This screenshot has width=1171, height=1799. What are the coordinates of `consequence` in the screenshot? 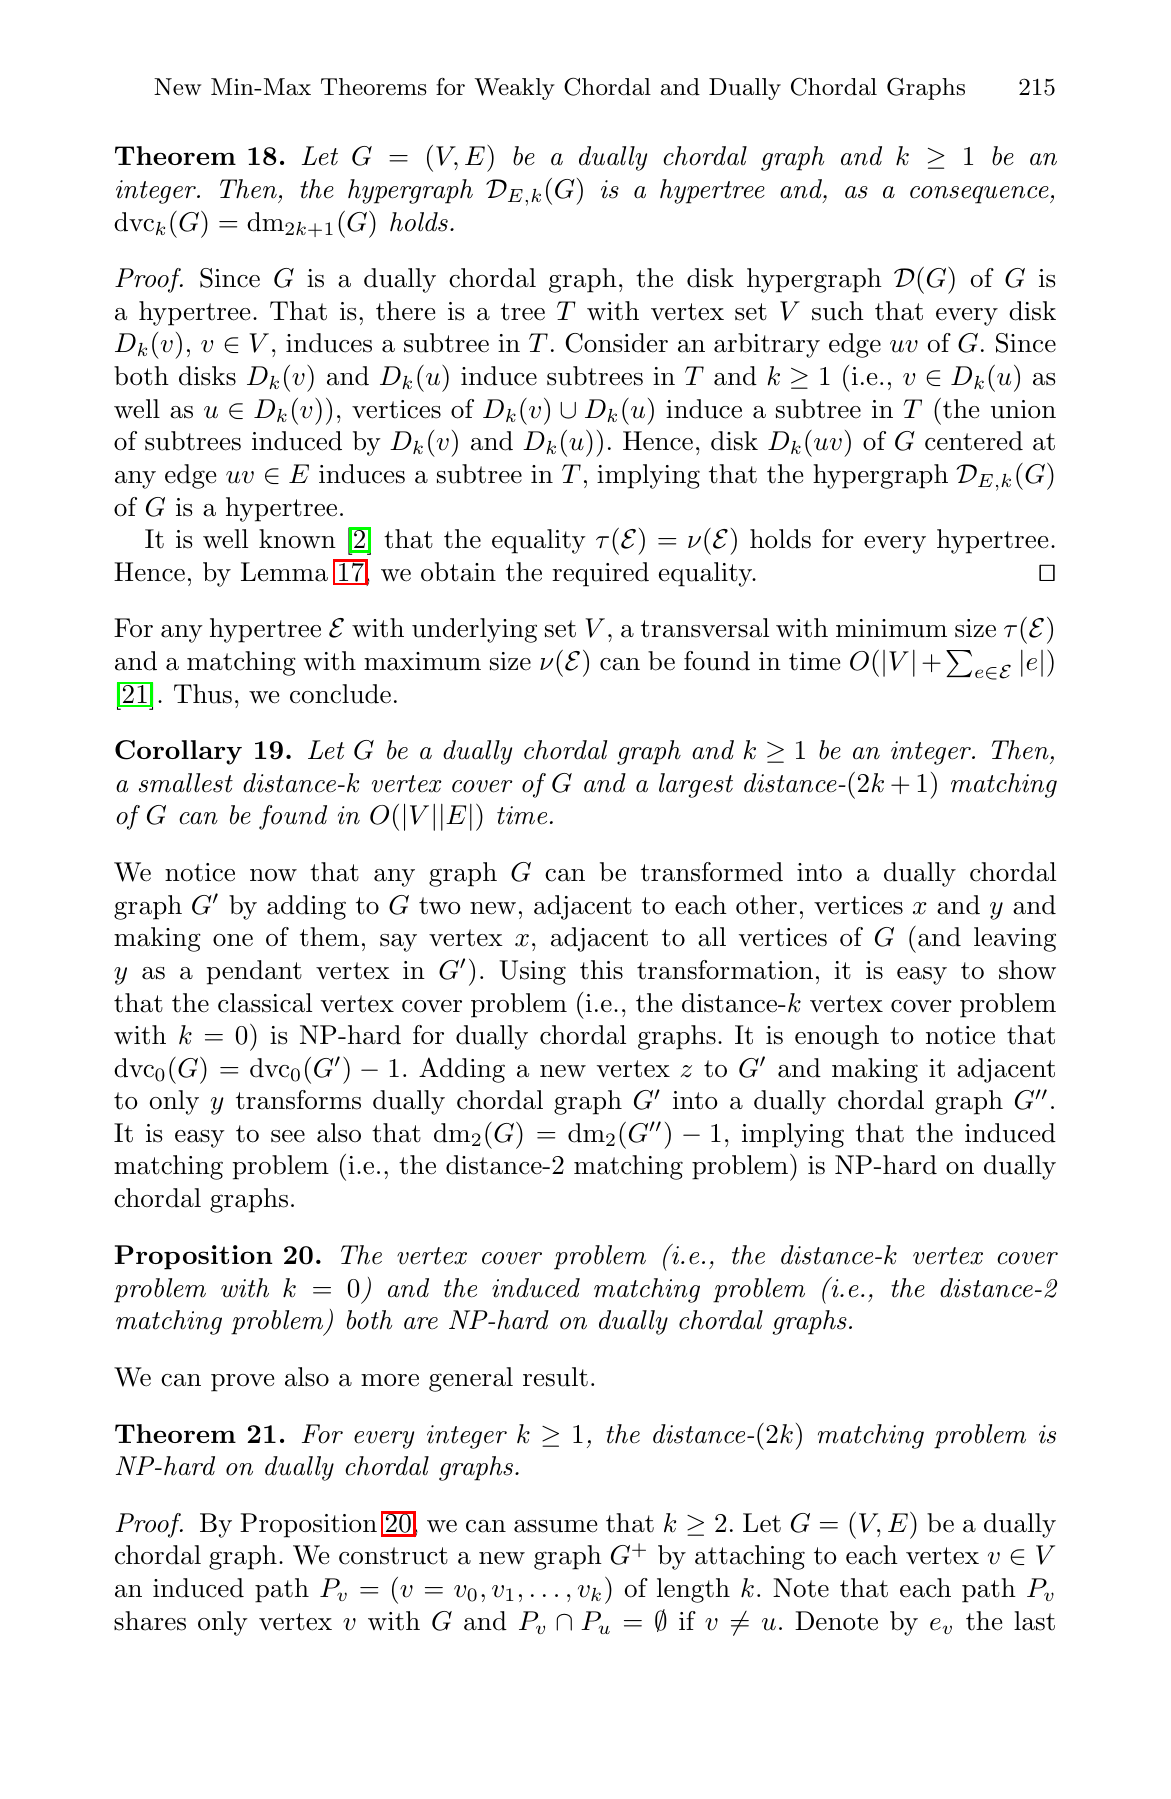 It's located at (980, 195).
